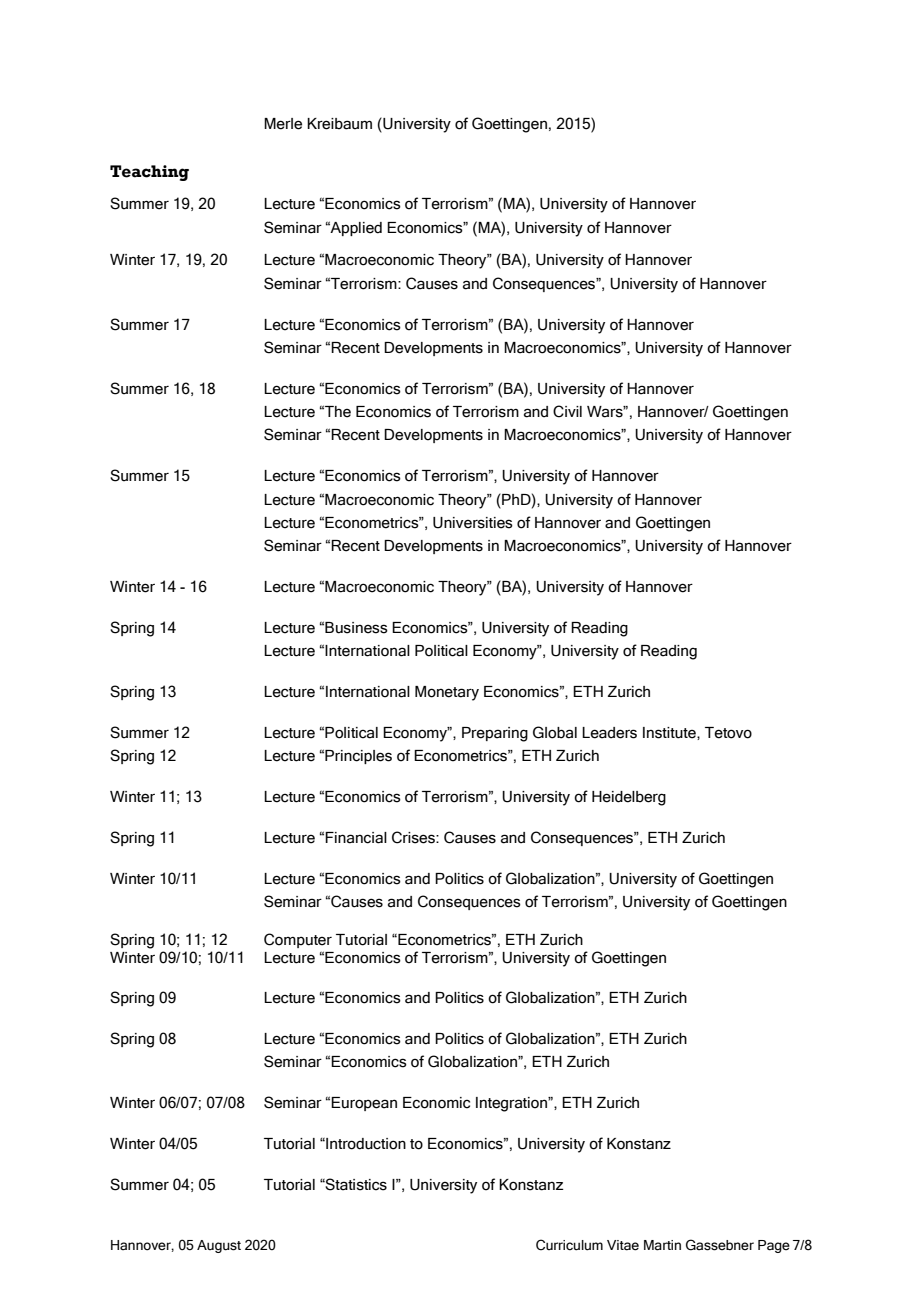  What do you see at coordinates (355, 1184) in the page?
I see `Statistics` at bounding box center [355, 1184].
